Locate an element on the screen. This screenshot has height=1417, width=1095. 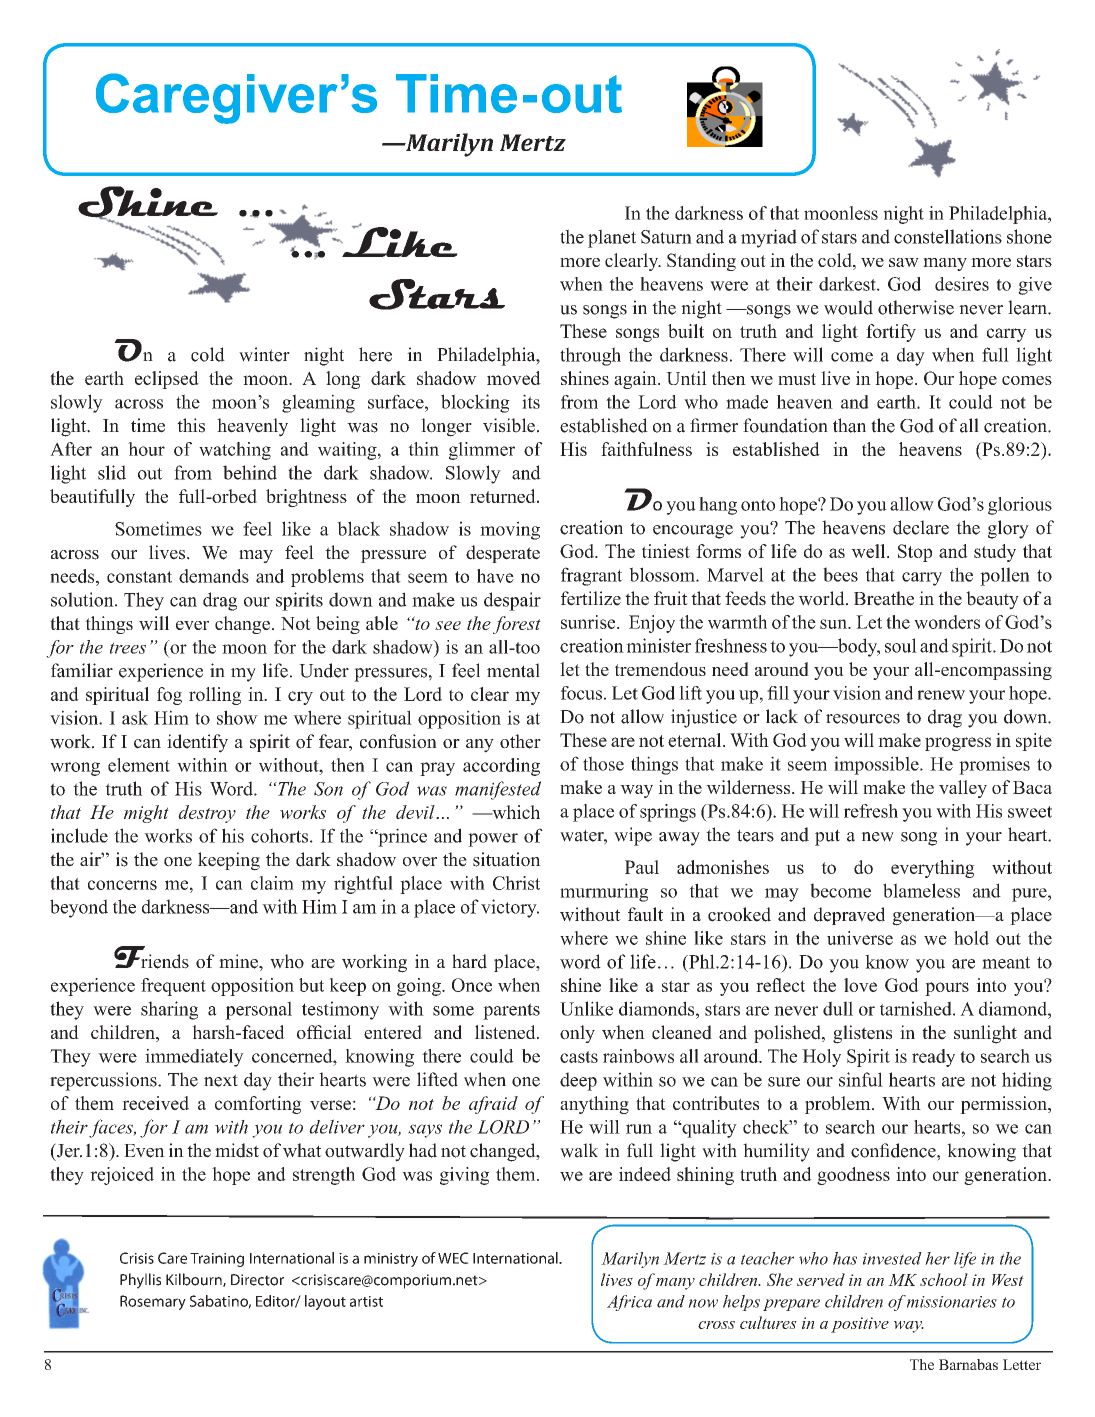
wonders is located at coordinates (947, 622).
